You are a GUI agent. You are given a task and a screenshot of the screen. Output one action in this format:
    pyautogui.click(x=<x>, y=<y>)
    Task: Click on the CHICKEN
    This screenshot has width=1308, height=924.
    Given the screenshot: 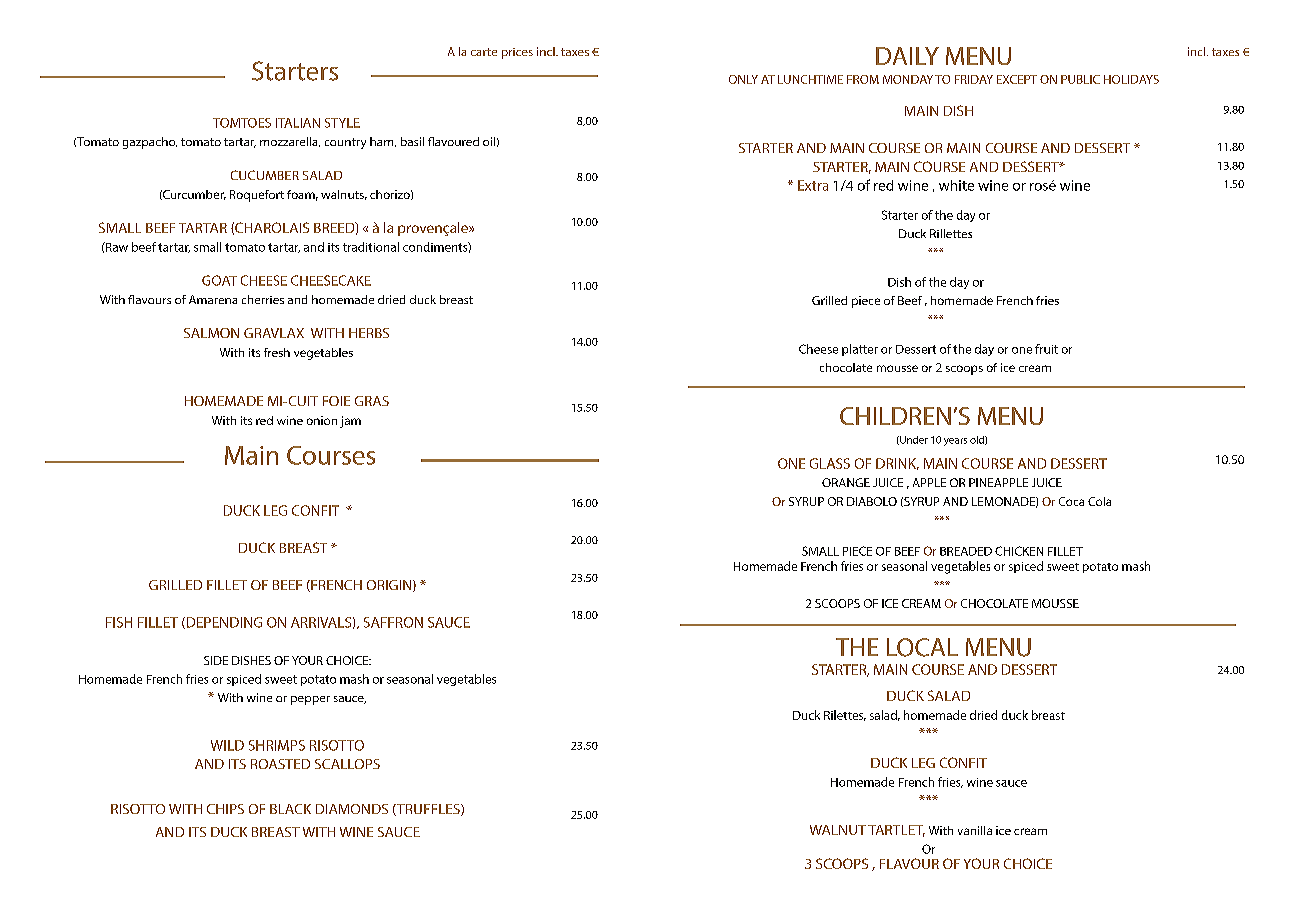 What is the action you would take?
    pyautogui.click(x=1019, y=551)
